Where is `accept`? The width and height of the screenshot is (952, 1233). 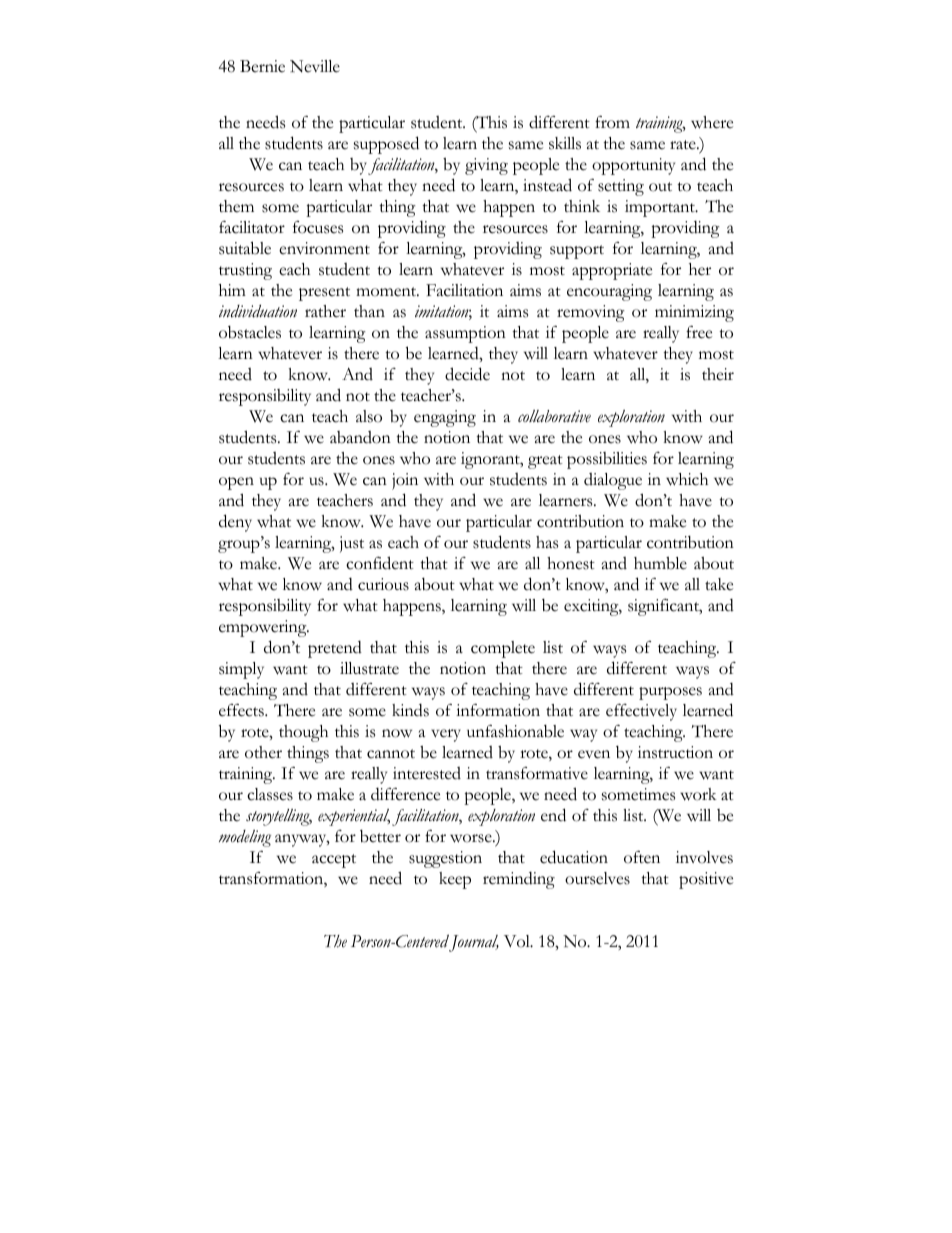 accept is located at coordinates (334, 861).
